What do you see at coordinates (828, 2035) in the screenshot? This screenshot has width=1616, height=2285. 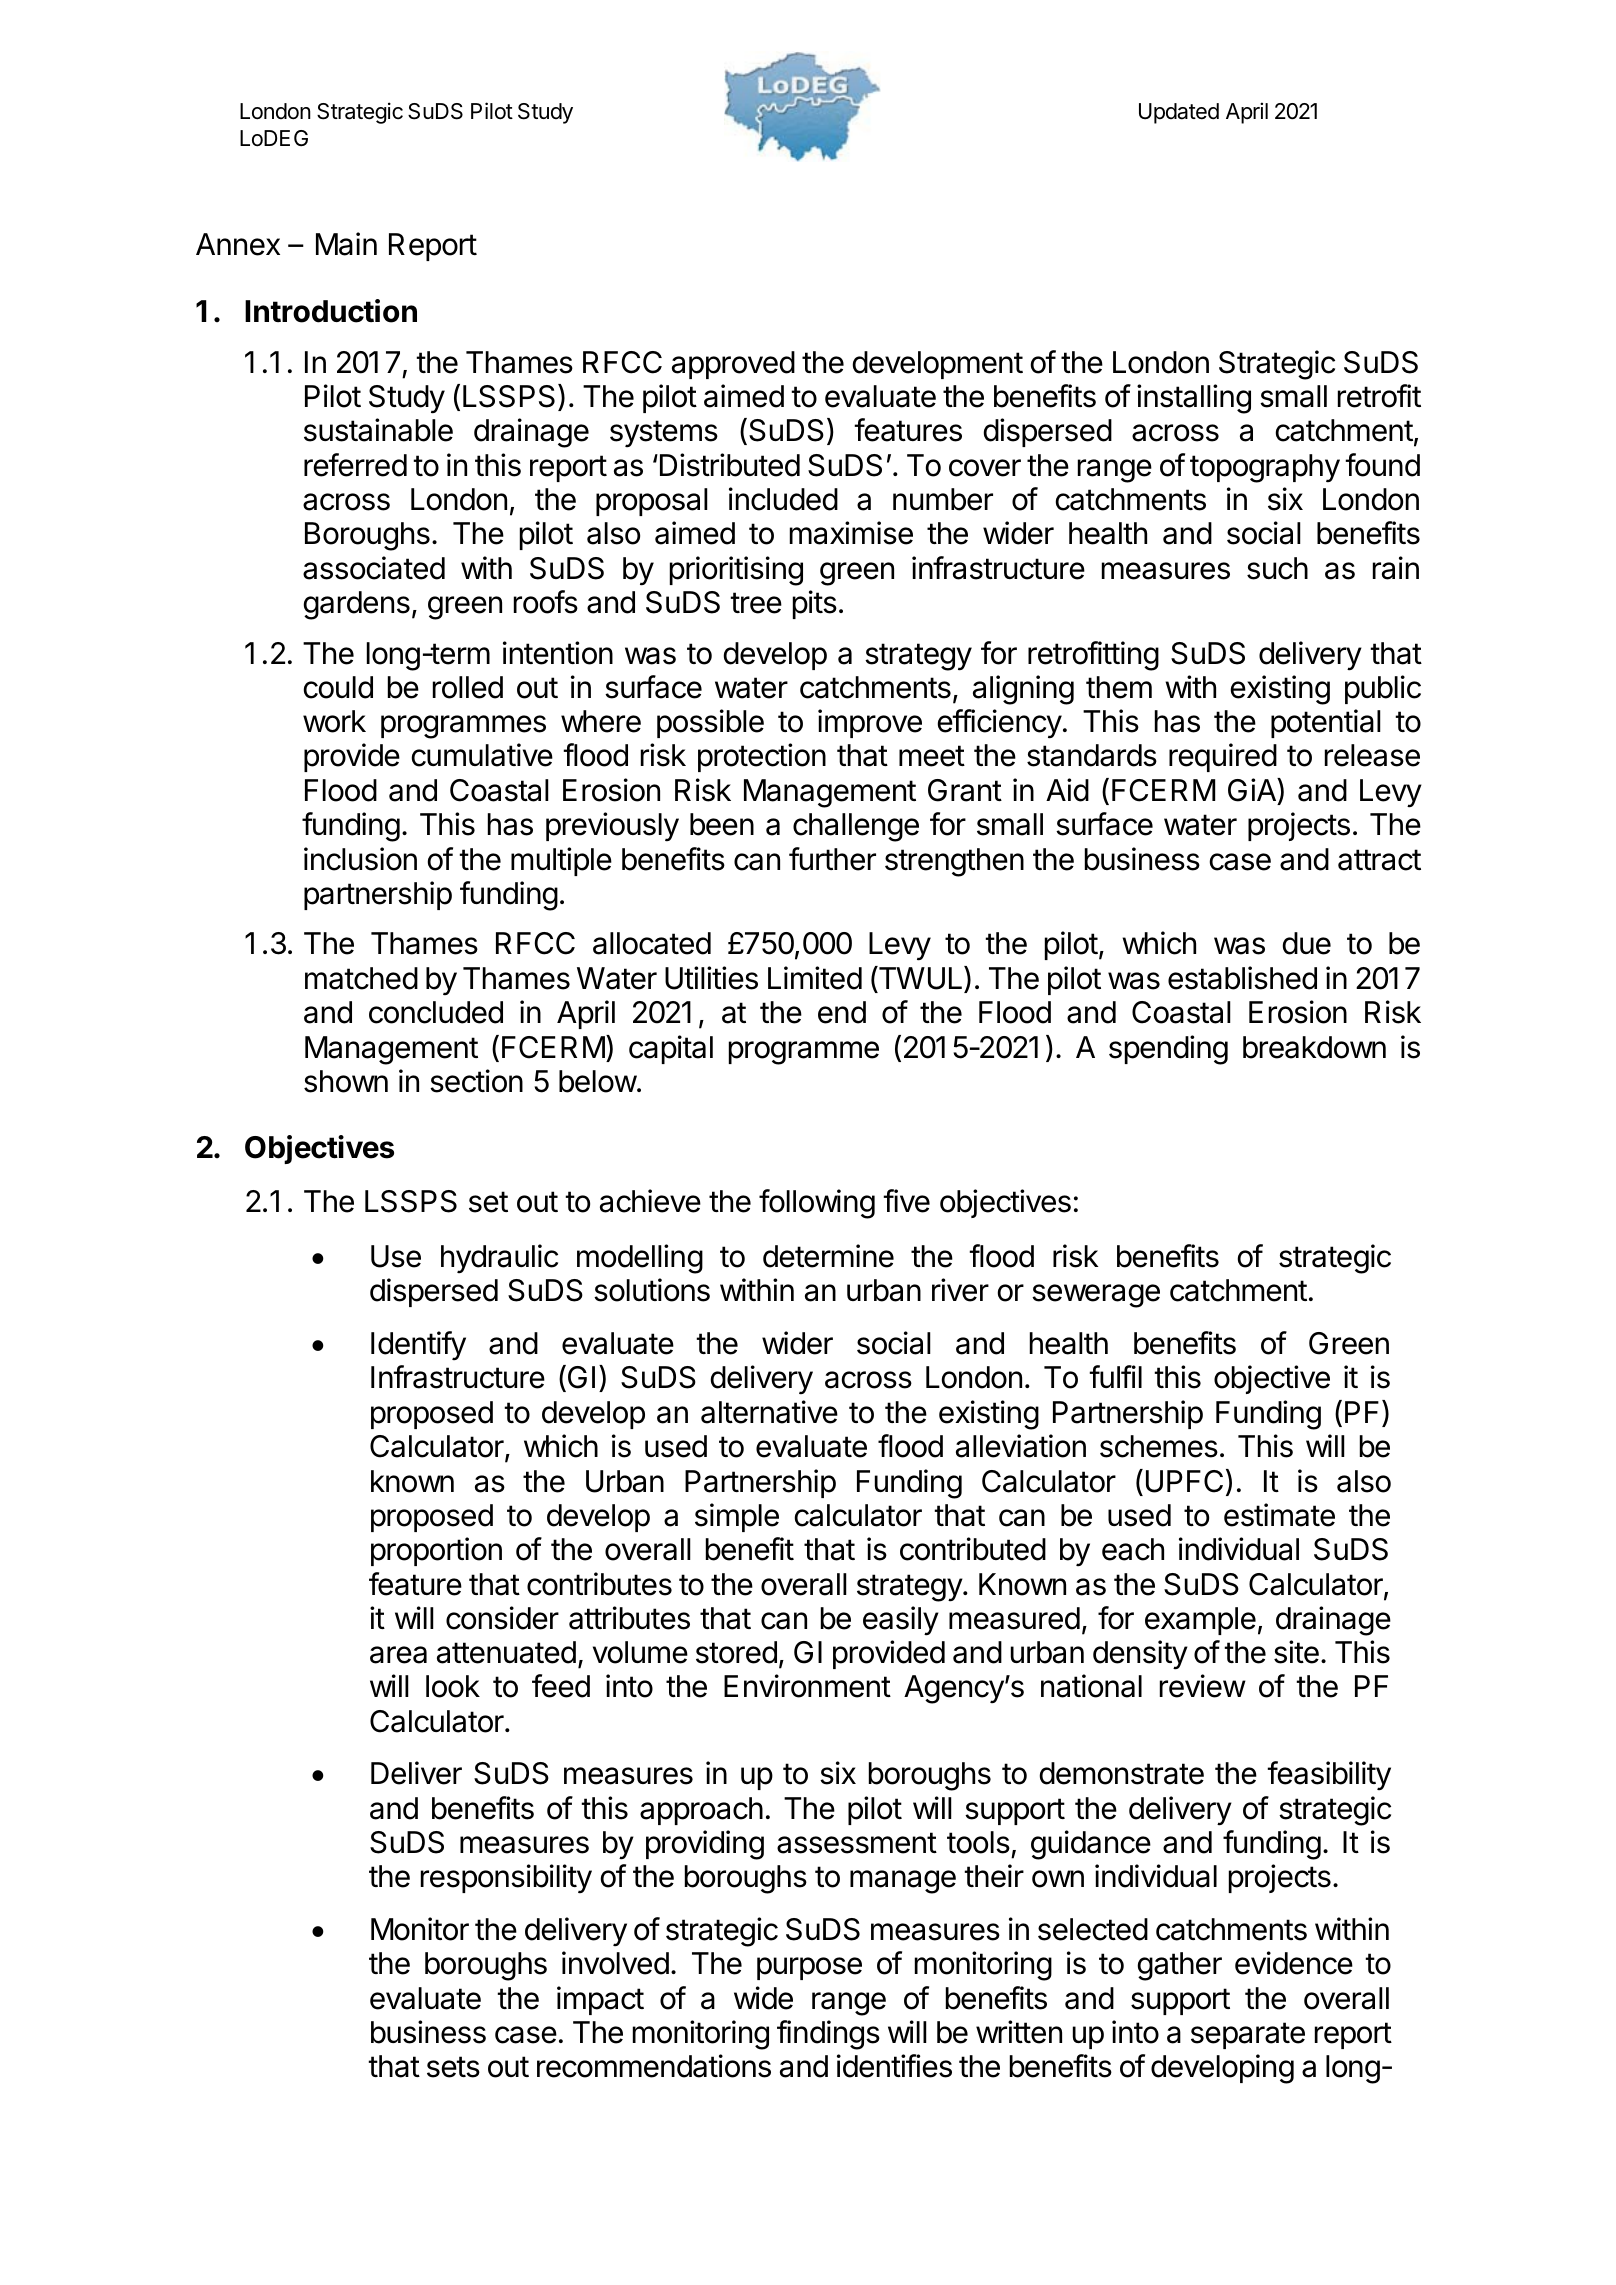 I see `findings` at bounding box center [828, 2035].
